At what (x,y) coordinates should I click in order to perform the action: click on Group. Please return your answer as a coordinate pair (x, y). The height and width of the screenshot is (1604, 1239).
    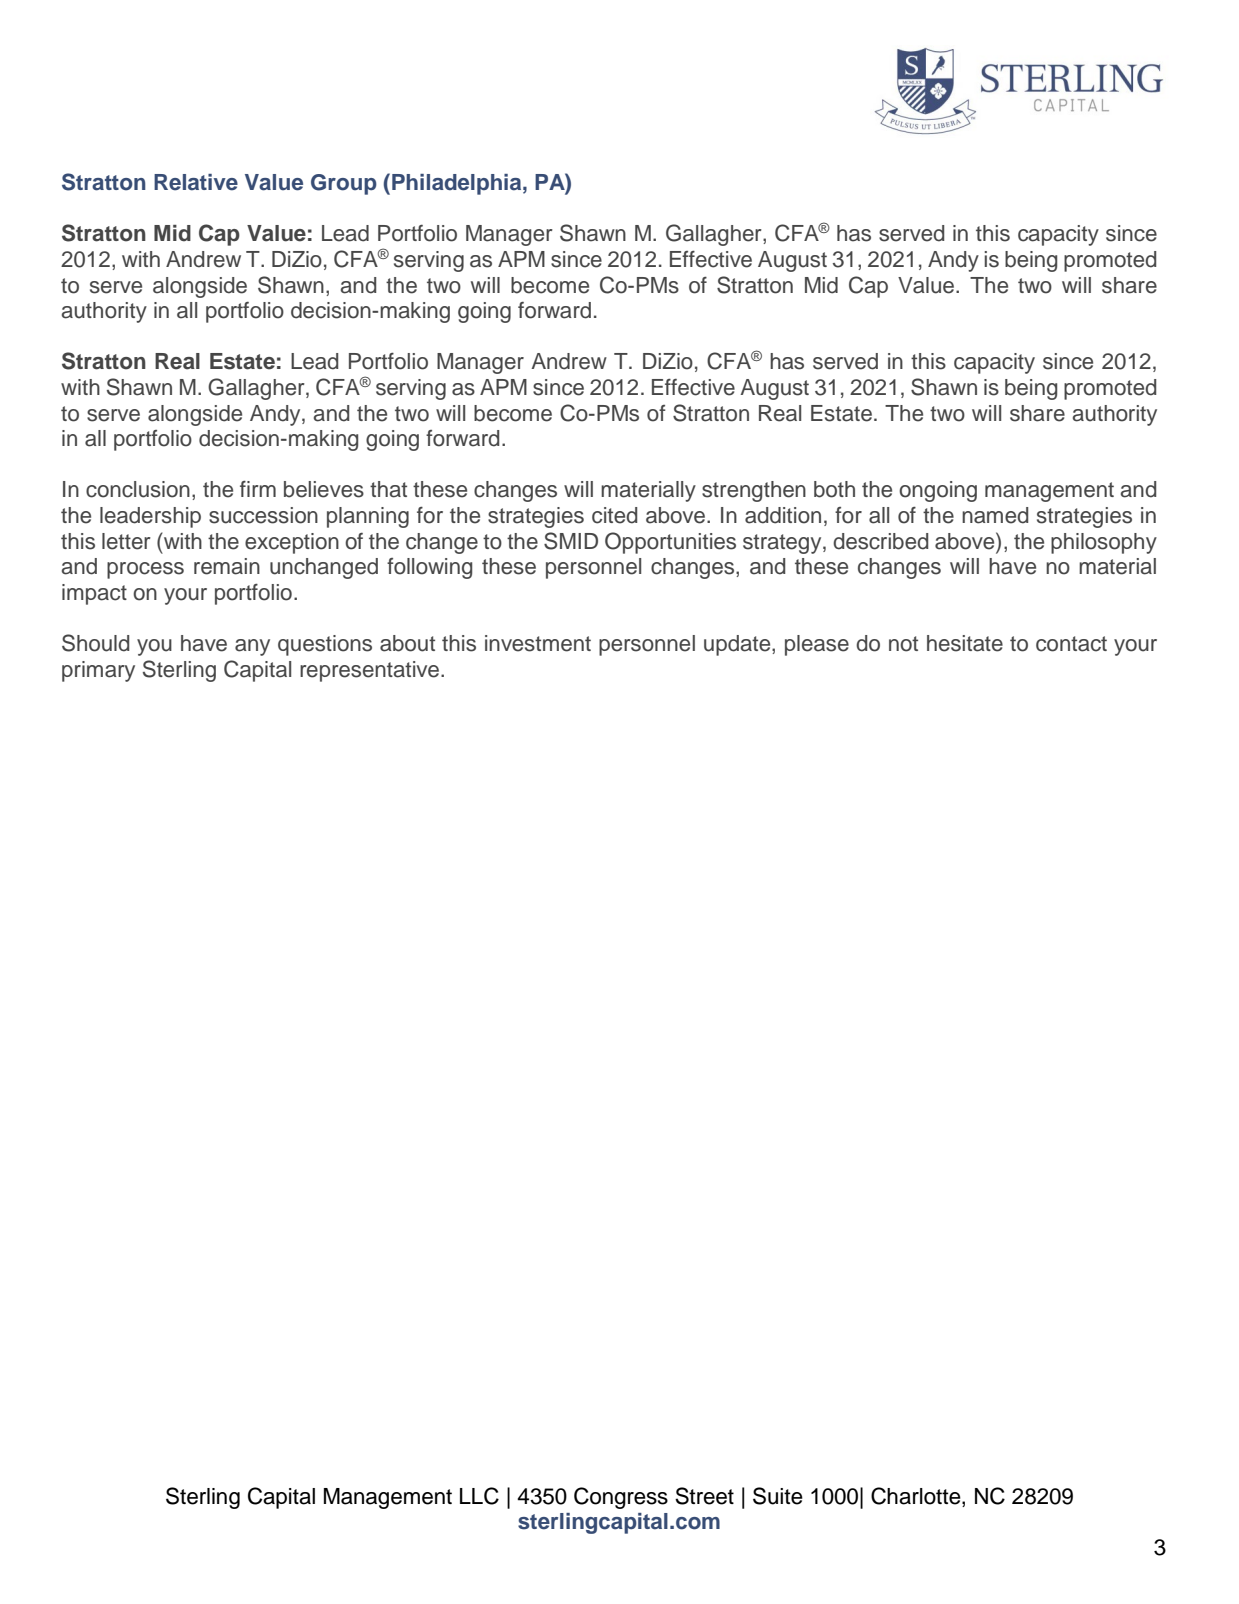
    Looking at the image, I should click on (344, 184).
